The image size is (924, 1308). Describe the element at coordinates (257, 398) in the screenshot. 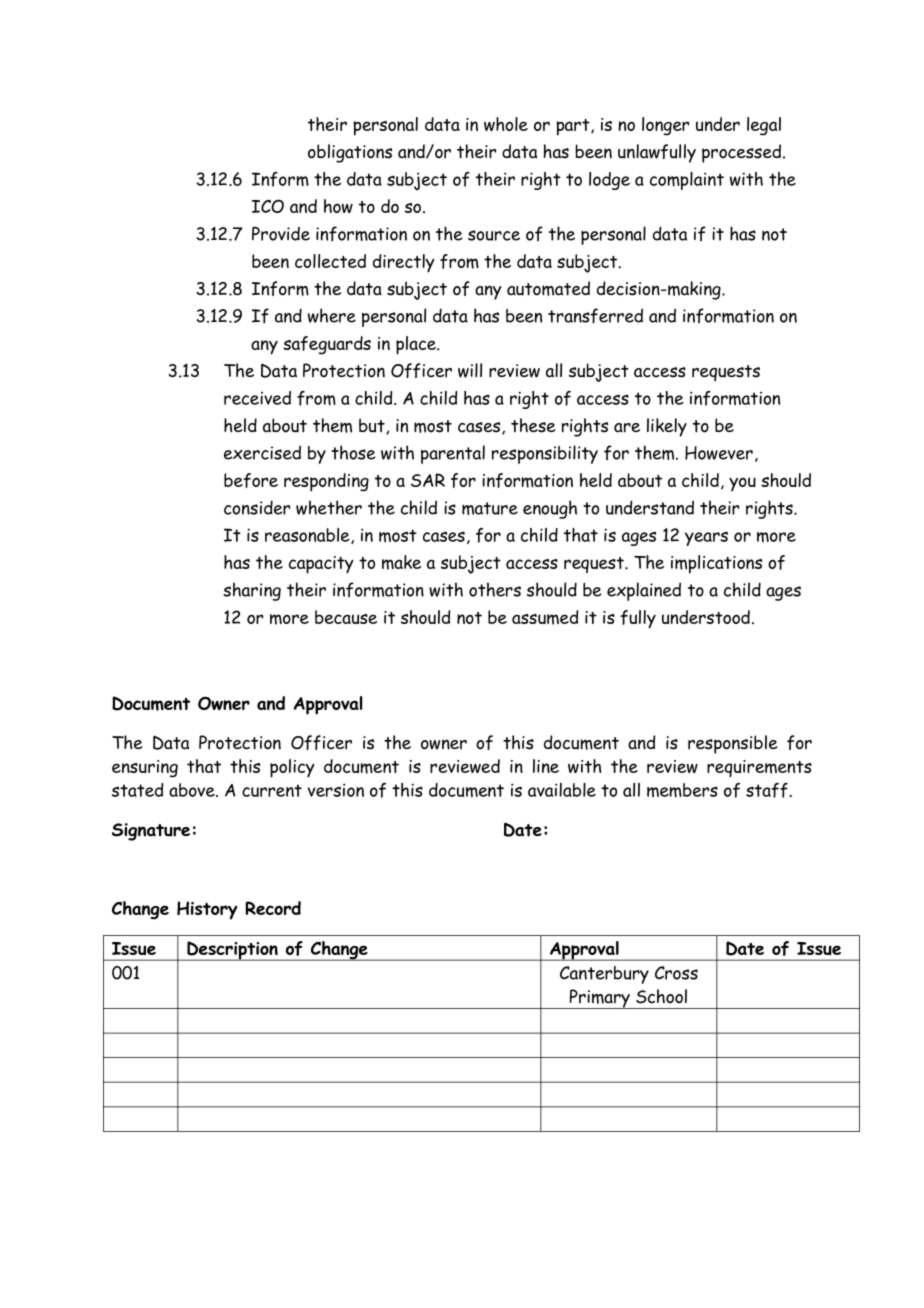

I see `received` at that location.
